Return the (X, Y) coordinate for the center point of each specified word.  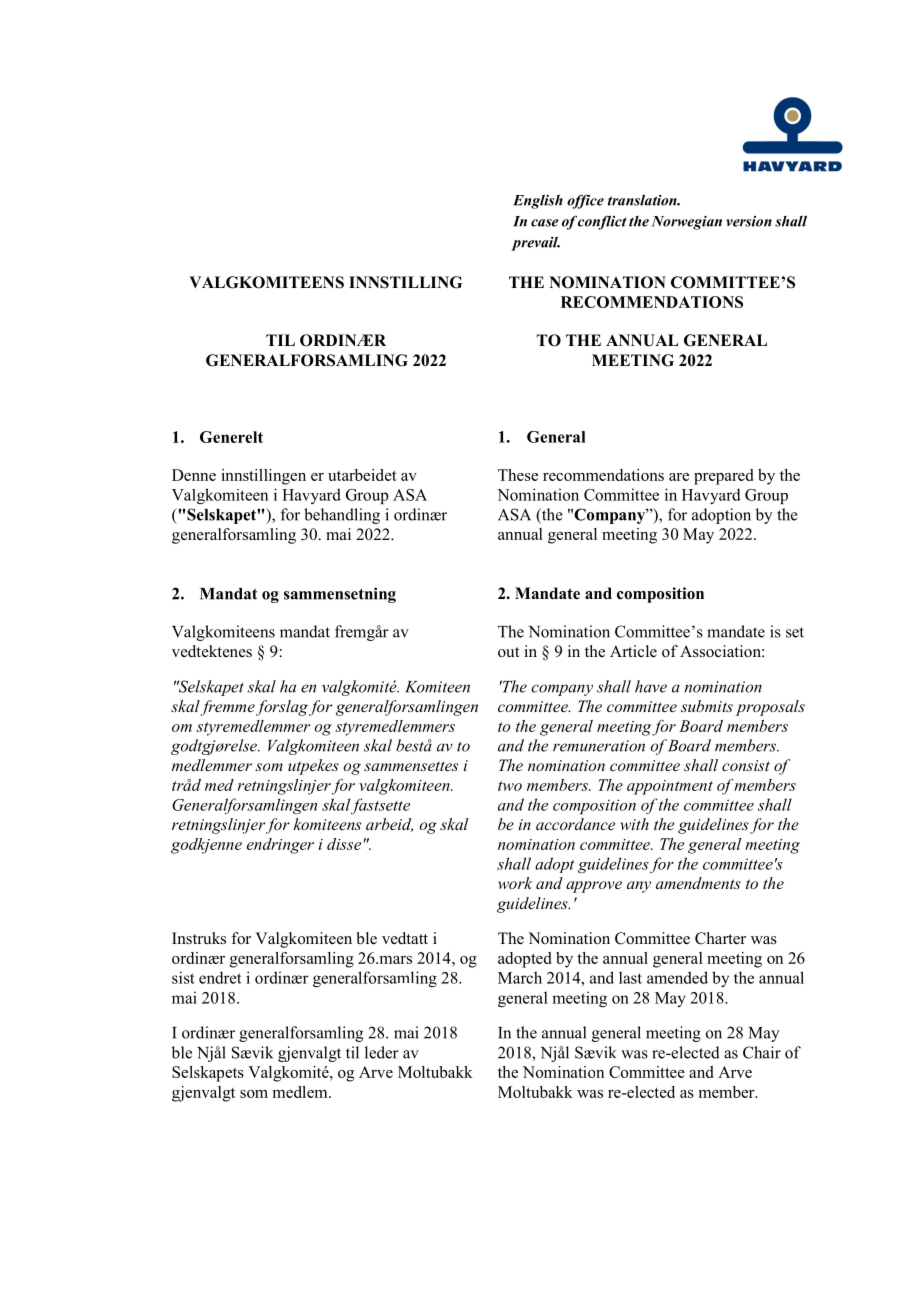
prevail (535, 243)
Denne (194, 475)
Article (633, 651)
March (520, 977)
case (545, 223)
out (508, 652)
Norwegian (687, 222)
